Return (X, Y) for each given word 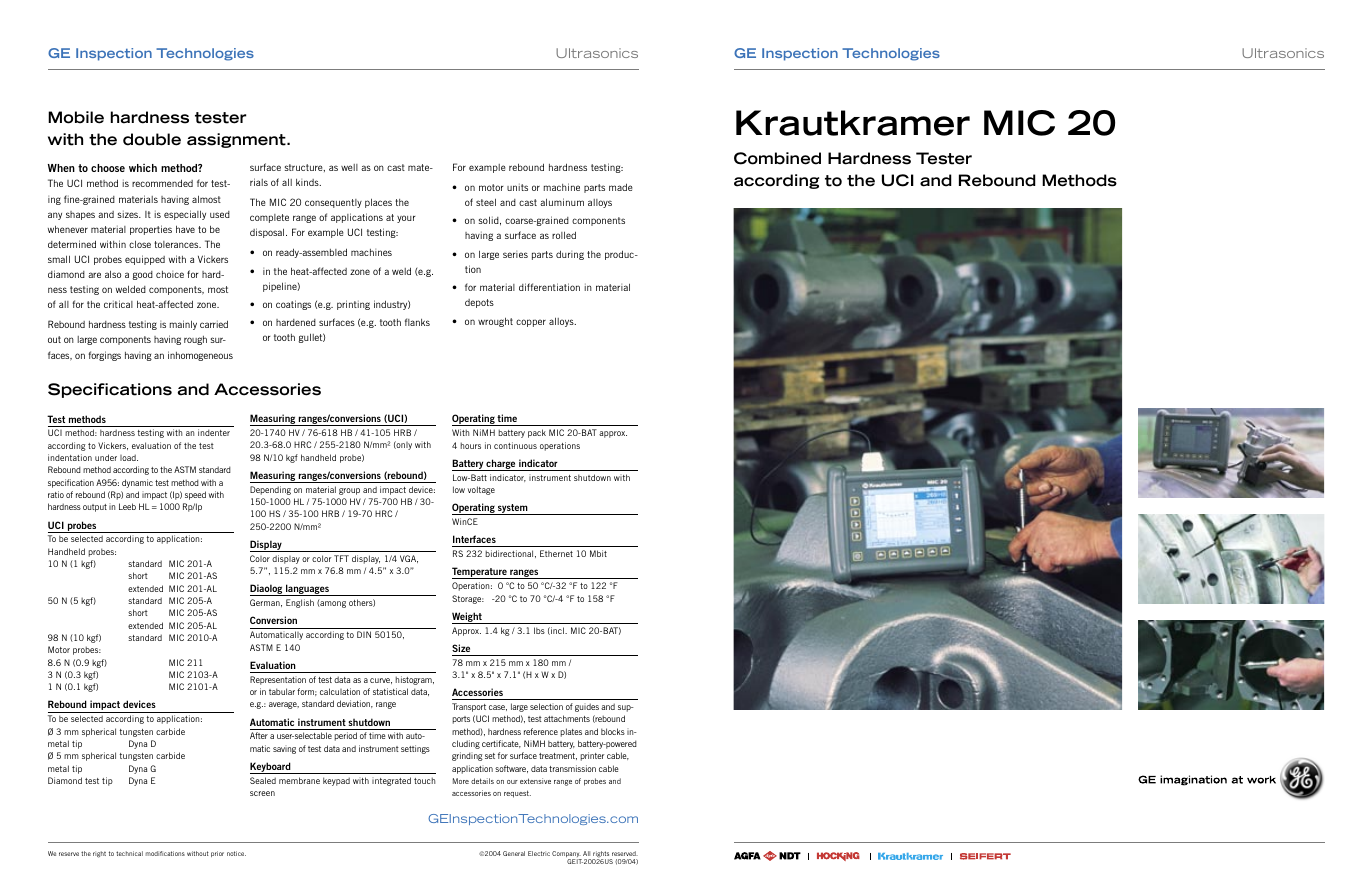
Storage (468, 599)
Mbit (598, 553)
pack (537, 433)
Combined (777, 158)
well (349, 167)
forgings (105, 356)
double (152, 139)
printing (353, 305)
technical (129, 853)
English (300, 603)
